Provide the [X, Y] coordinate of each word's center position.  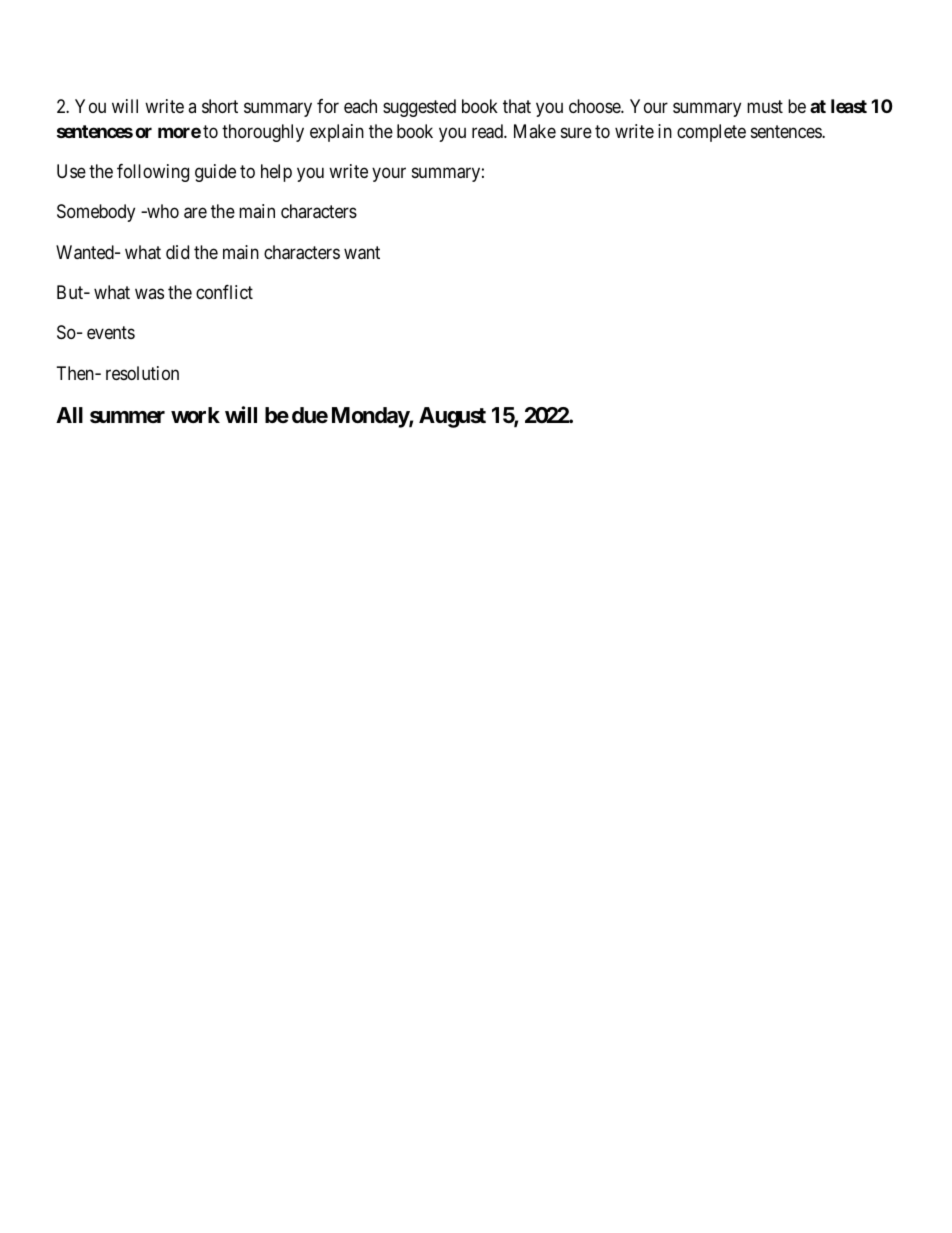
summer [127, 417]
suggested [419, 108]
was [149, 293]
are [195, 213]
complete [711, 133]
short [220, 106]
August [452, 417]
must [765, 106]
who [162, 211]
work [195, 415]
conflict [224, 292]
